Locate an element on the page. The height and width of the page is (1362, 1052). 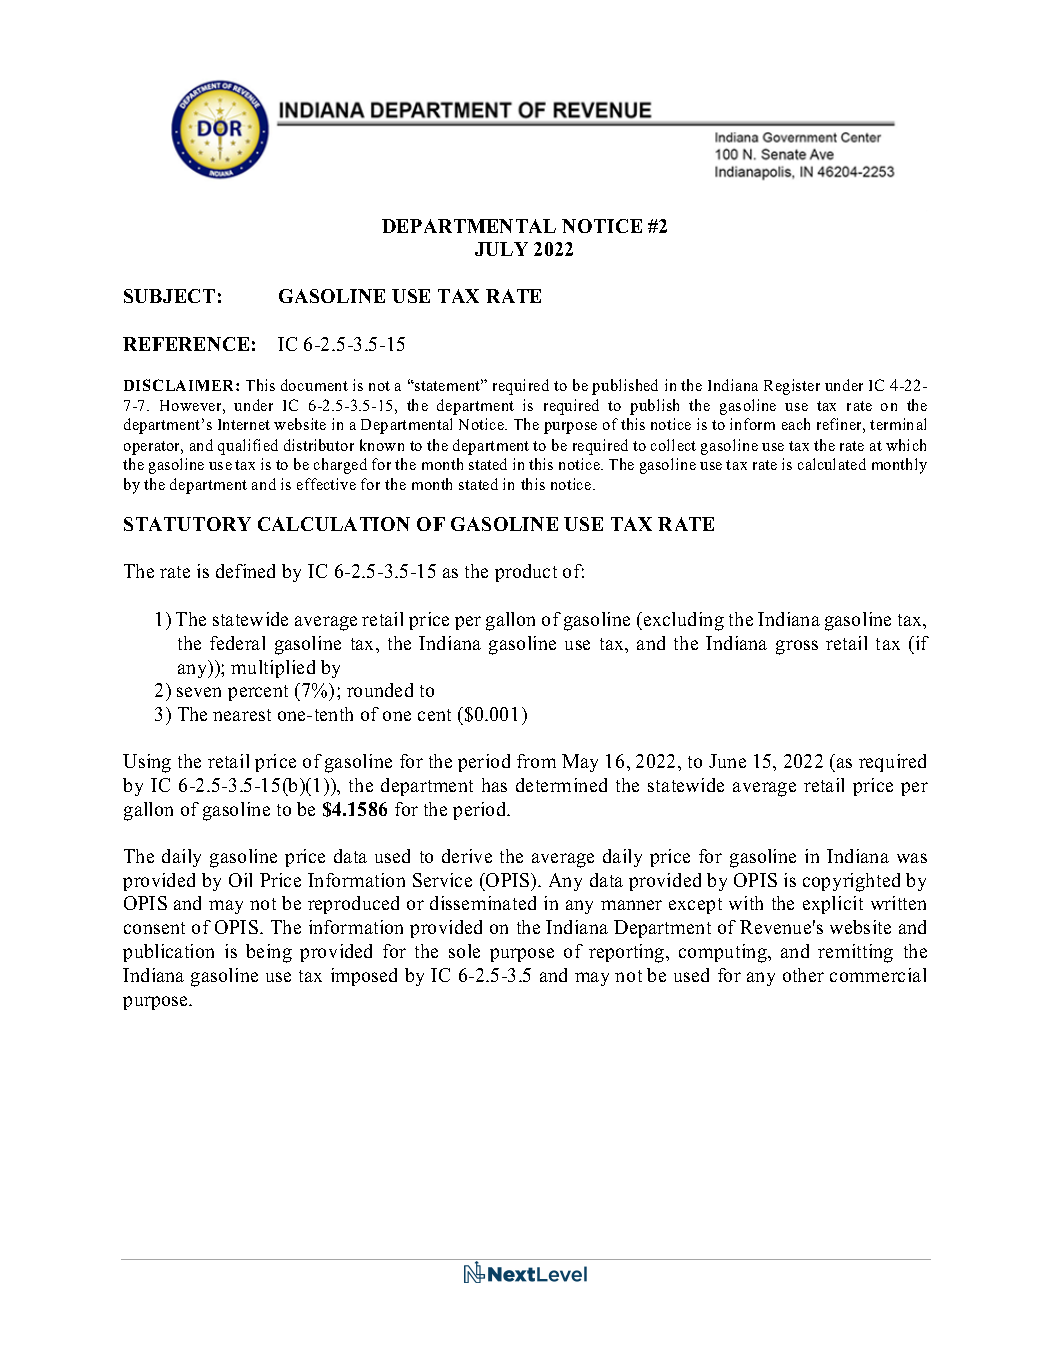
being is located at coordinates (269, 953).
